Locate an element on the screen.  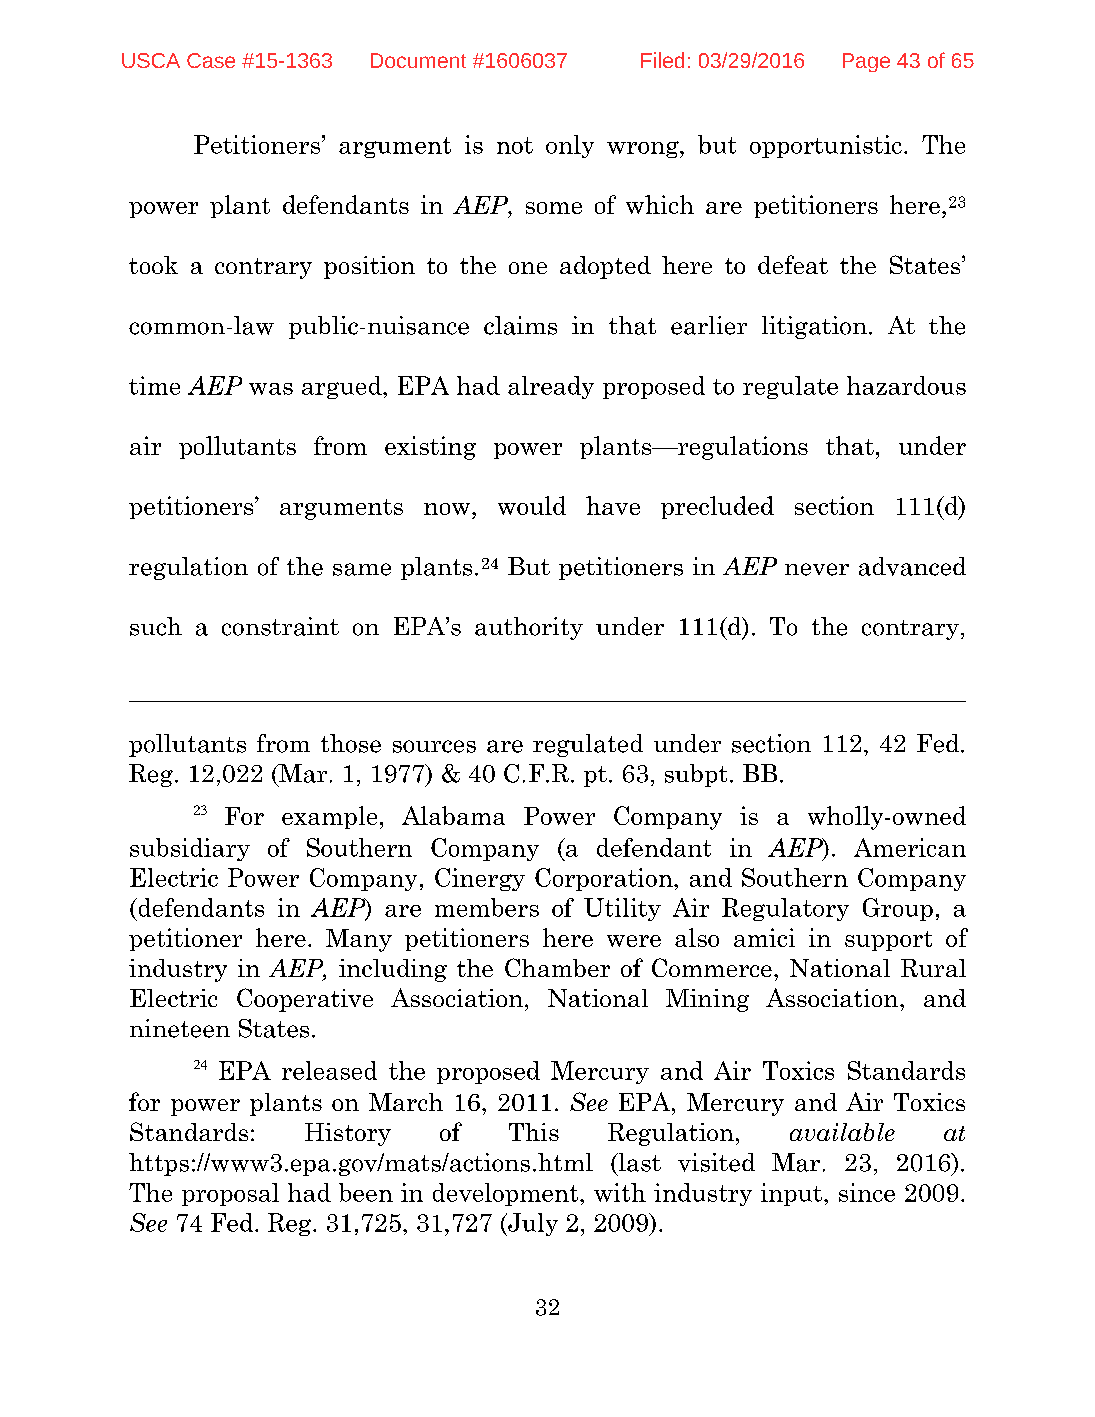
would is located at coordinates (532, 505).
